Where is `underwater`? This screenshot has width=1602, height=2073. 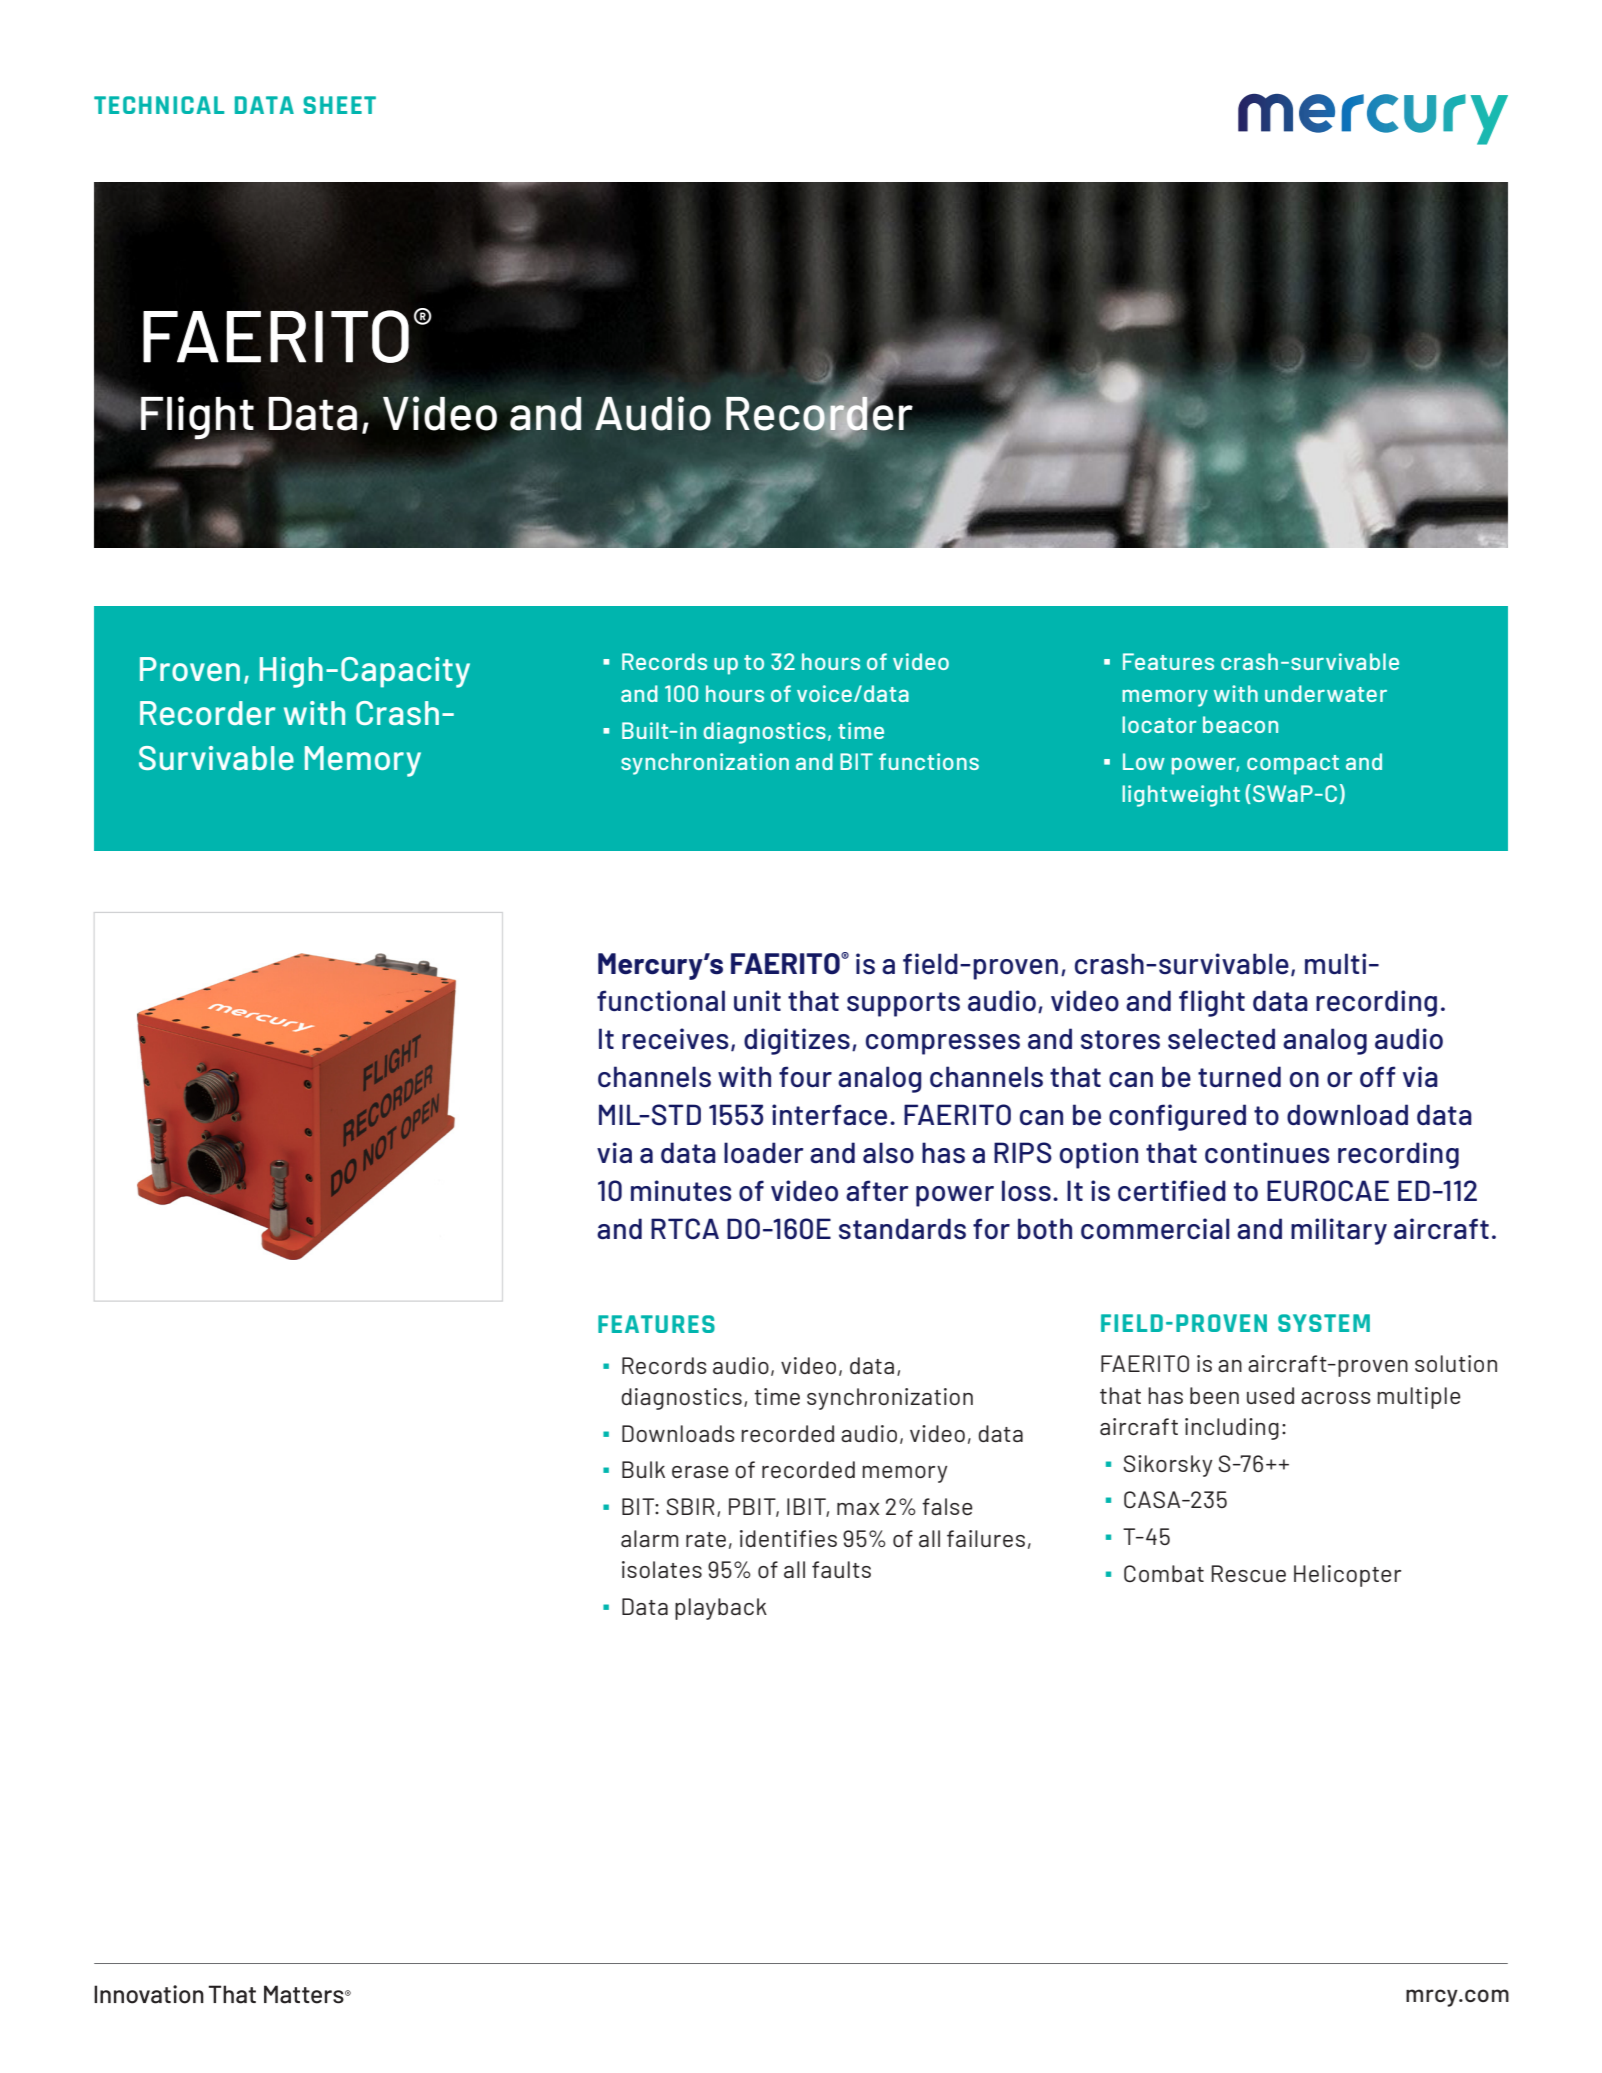
underwater is located at coordinates (1326, 693).
